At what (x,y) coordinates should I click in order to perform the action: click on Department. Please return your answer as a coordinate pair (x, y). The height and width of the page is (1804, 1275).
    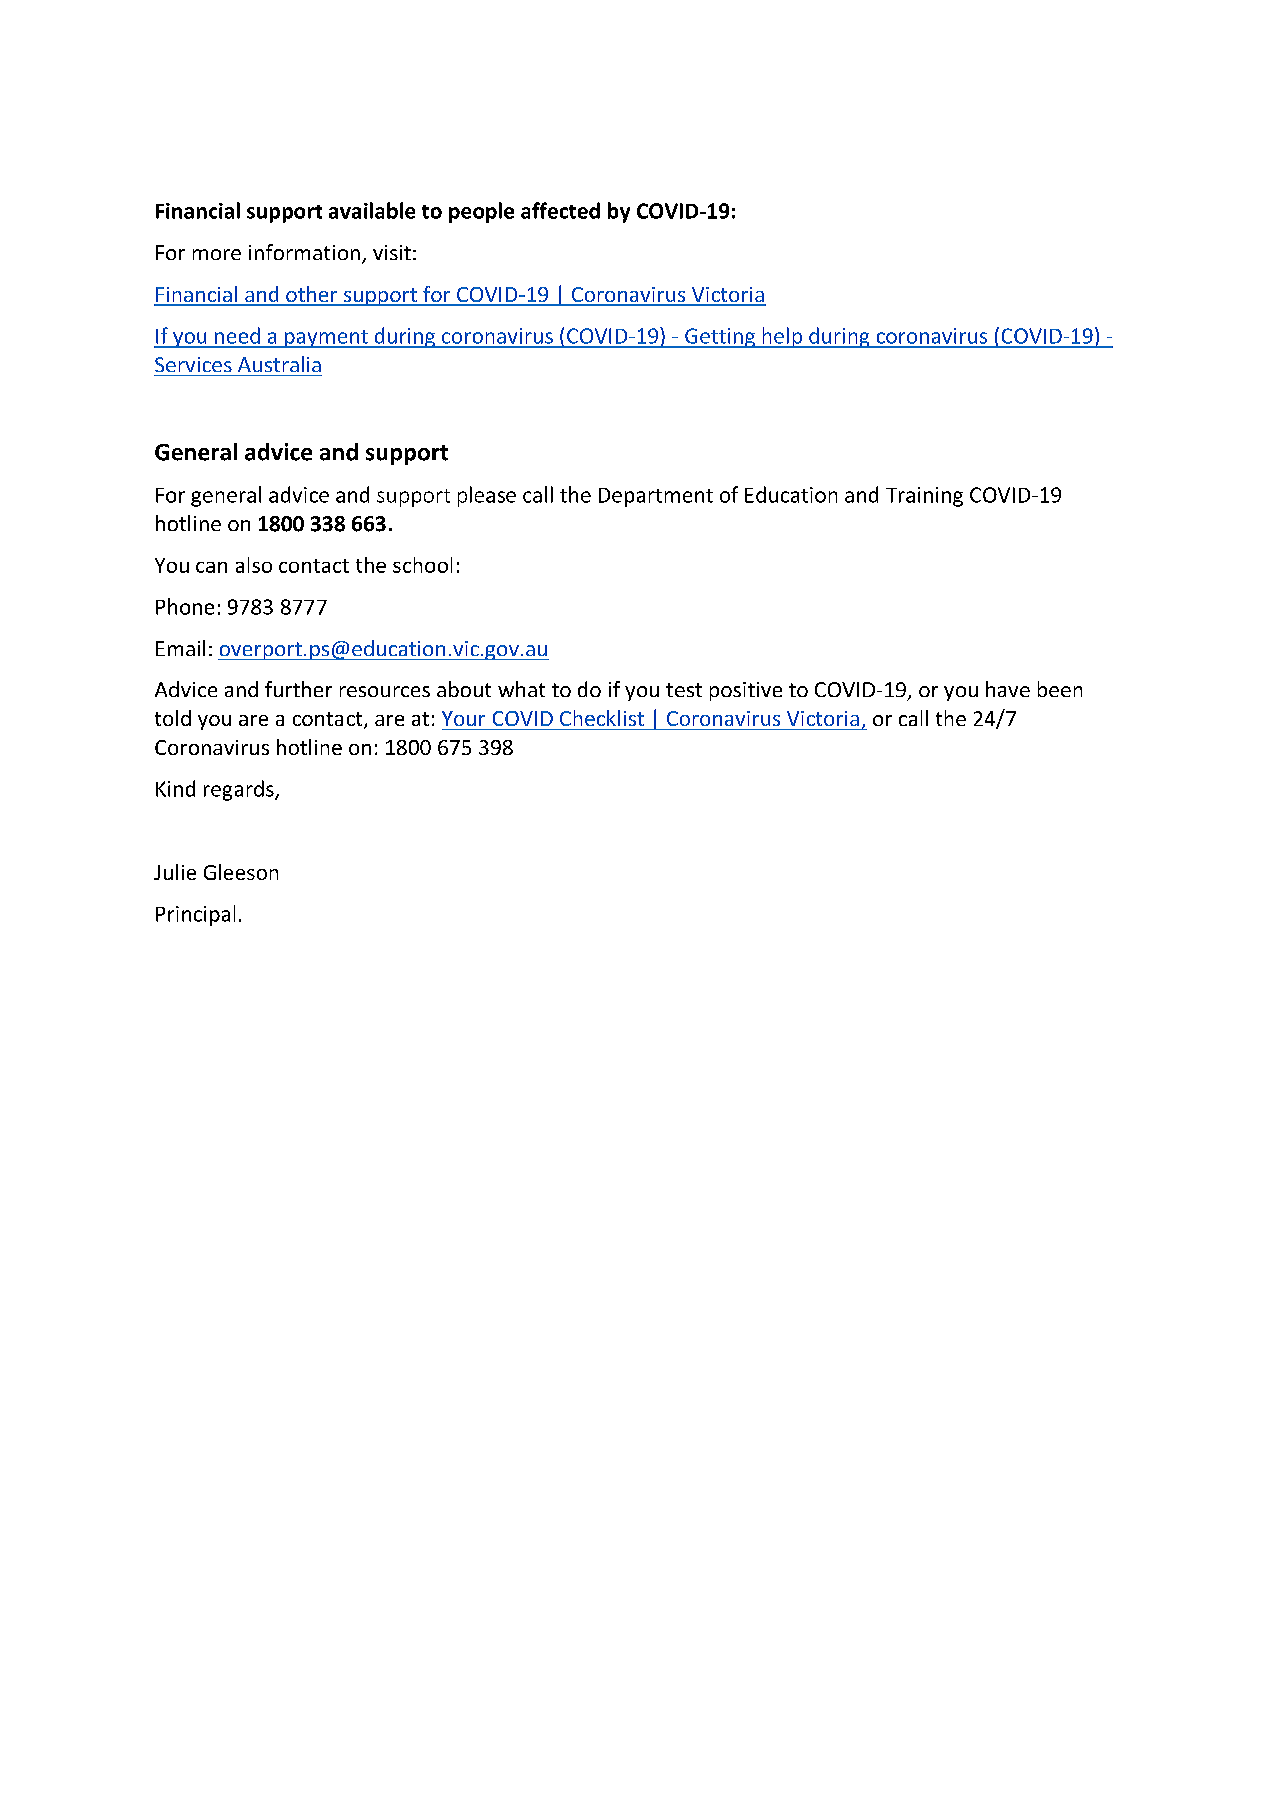
    Looking at the image, I should click on (656, 497).
